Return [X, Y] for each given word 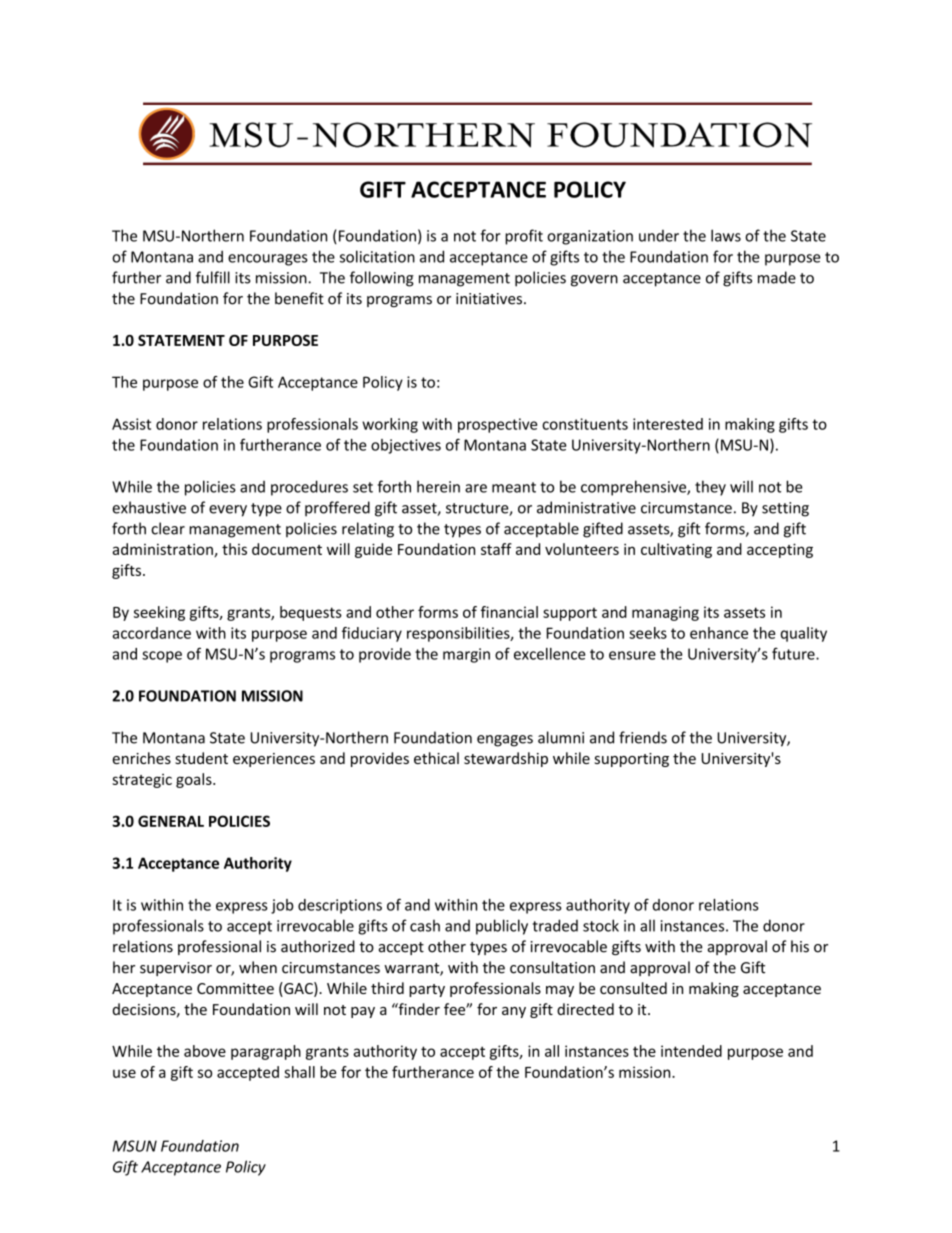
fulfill [213, 277]
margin [466, 655]
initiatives [490, 299]
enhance [719, 633]
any [514, 1012]
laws [726, 235]
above [205, 1051]
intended [691, 1051]
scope [162, 657]
